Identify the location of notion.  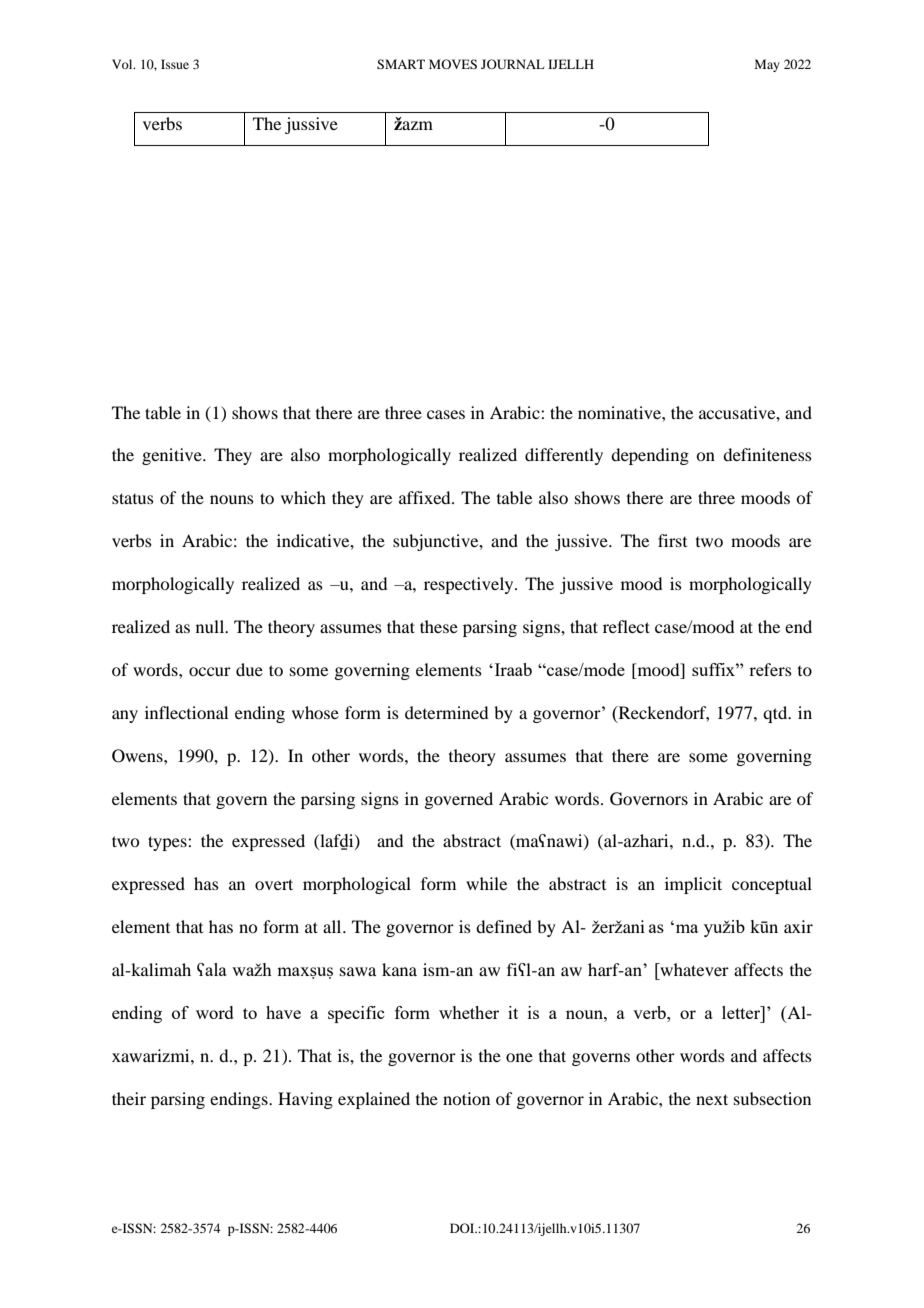
(466, 1098).
